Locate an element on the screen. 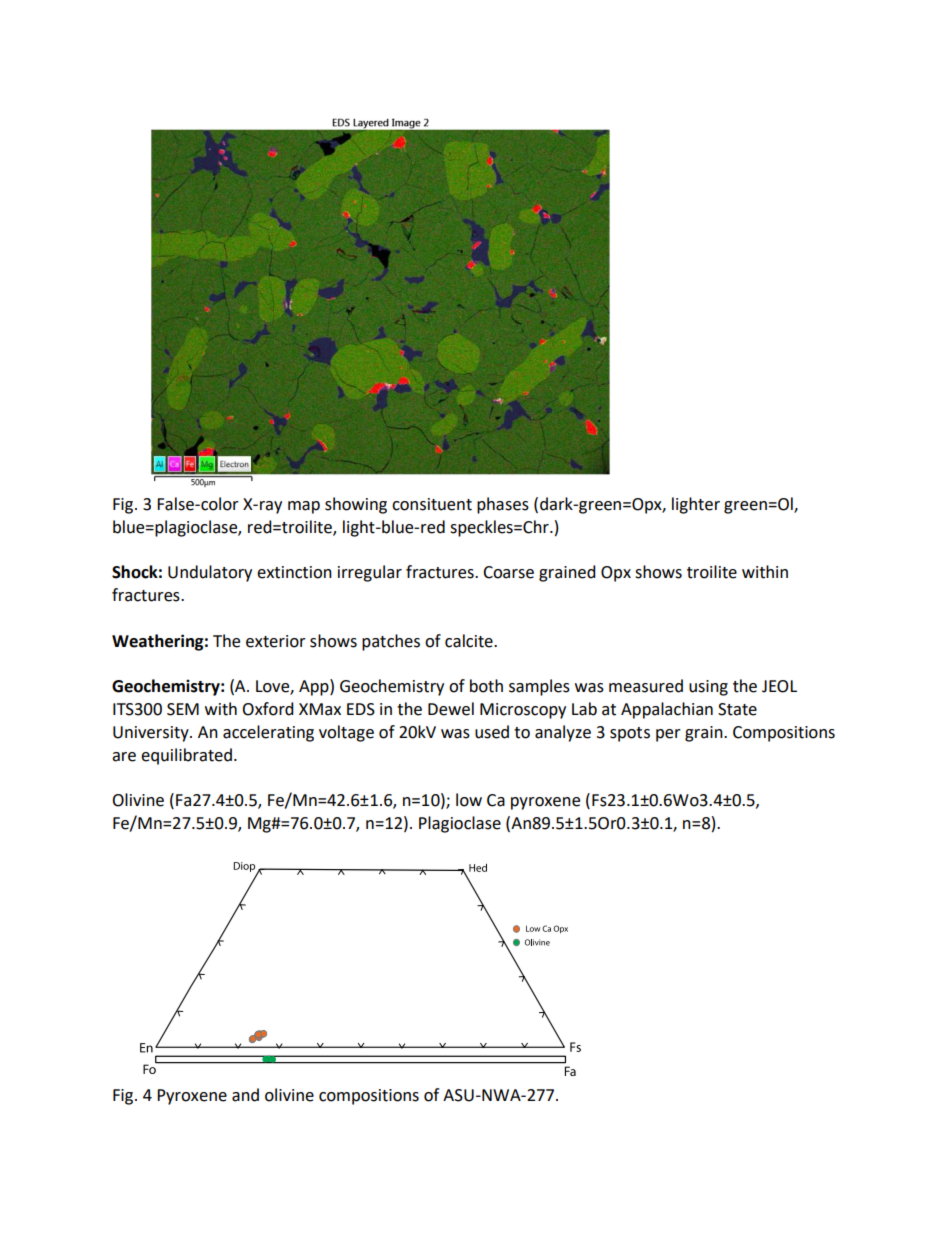  equilibrated is located at coordinates (186, 756).
